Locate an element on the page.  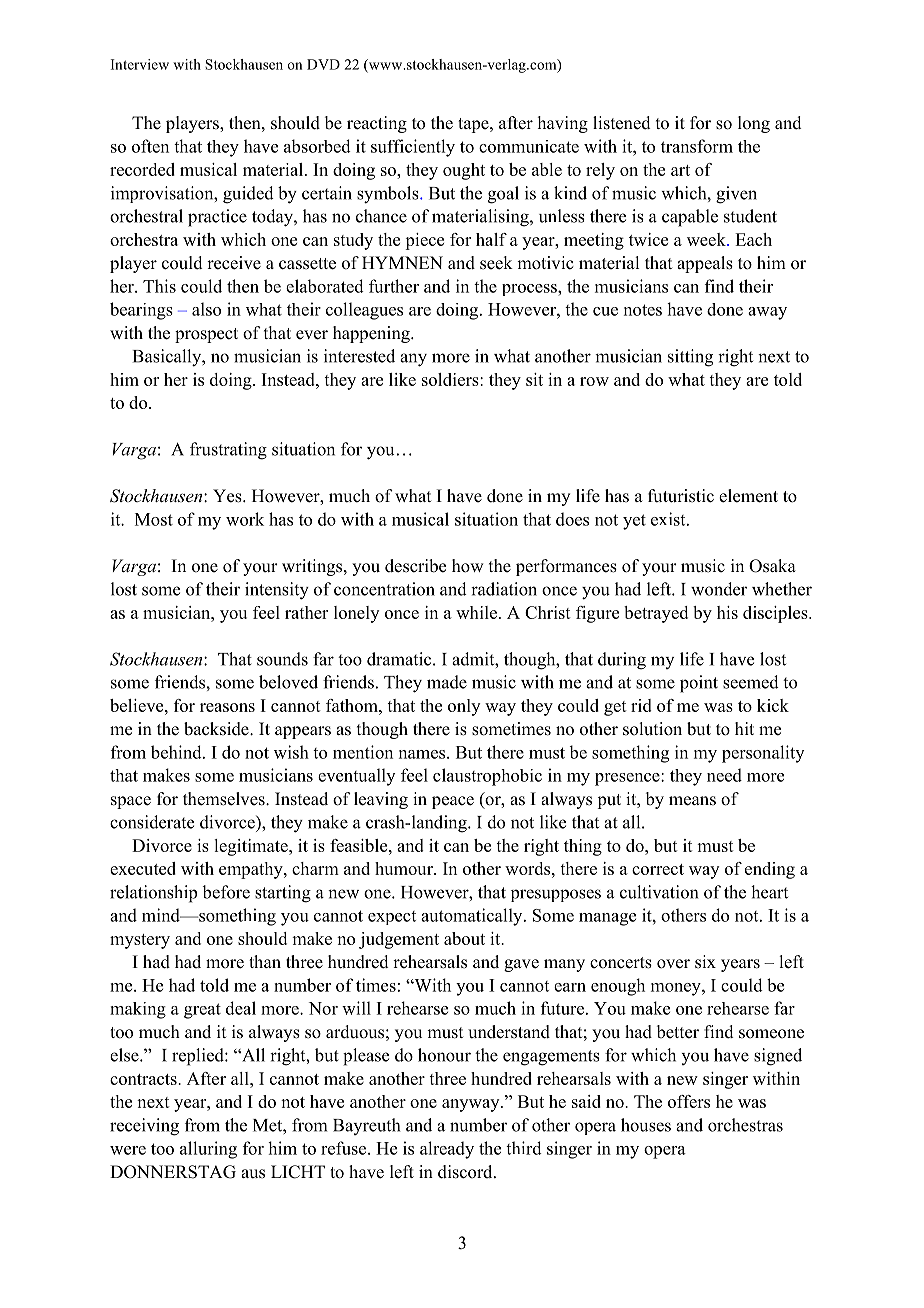
tape is located at coordinates (474, 125).
